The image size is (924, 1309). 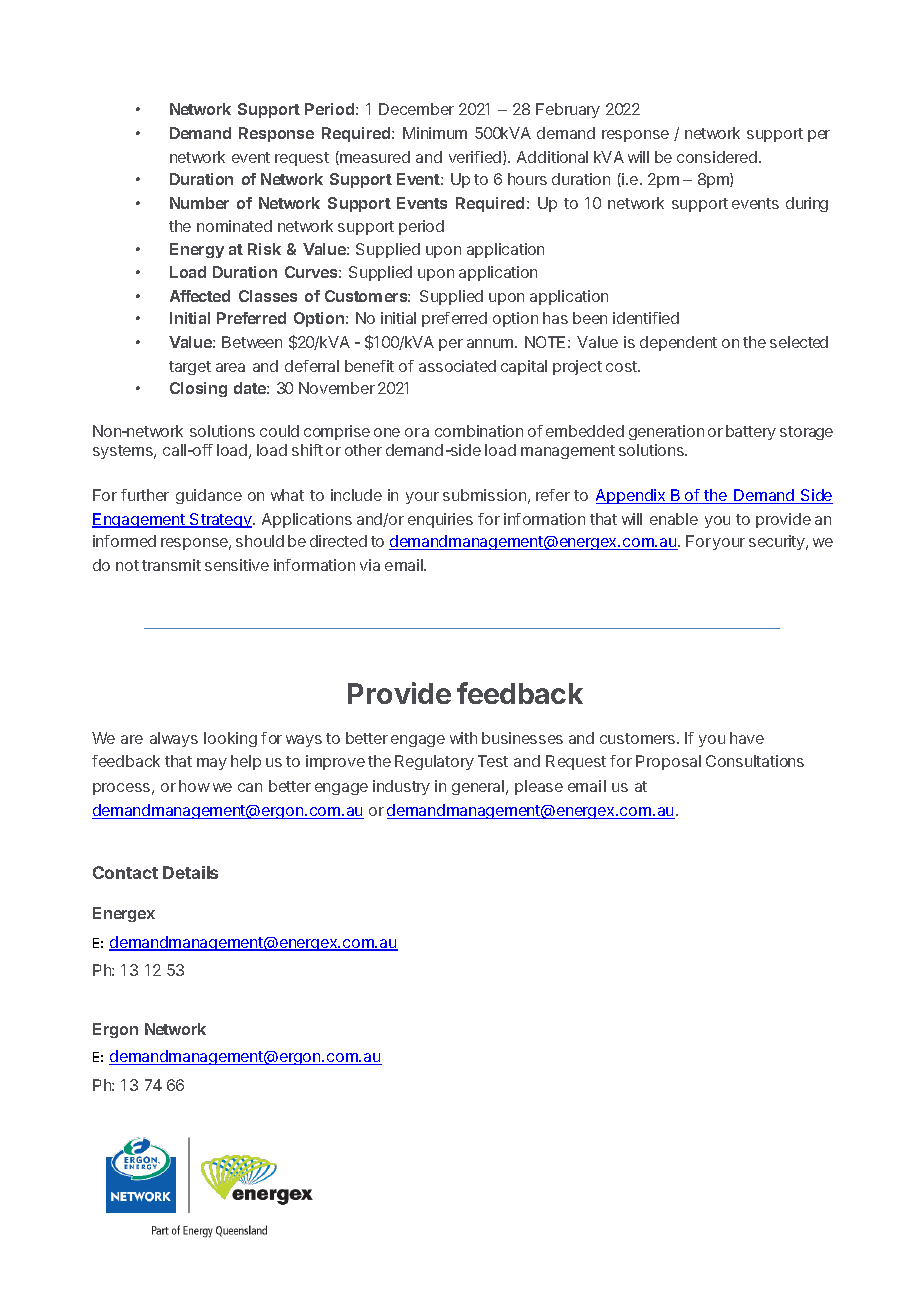 I want to click on general, so click(x=478, y=787).
